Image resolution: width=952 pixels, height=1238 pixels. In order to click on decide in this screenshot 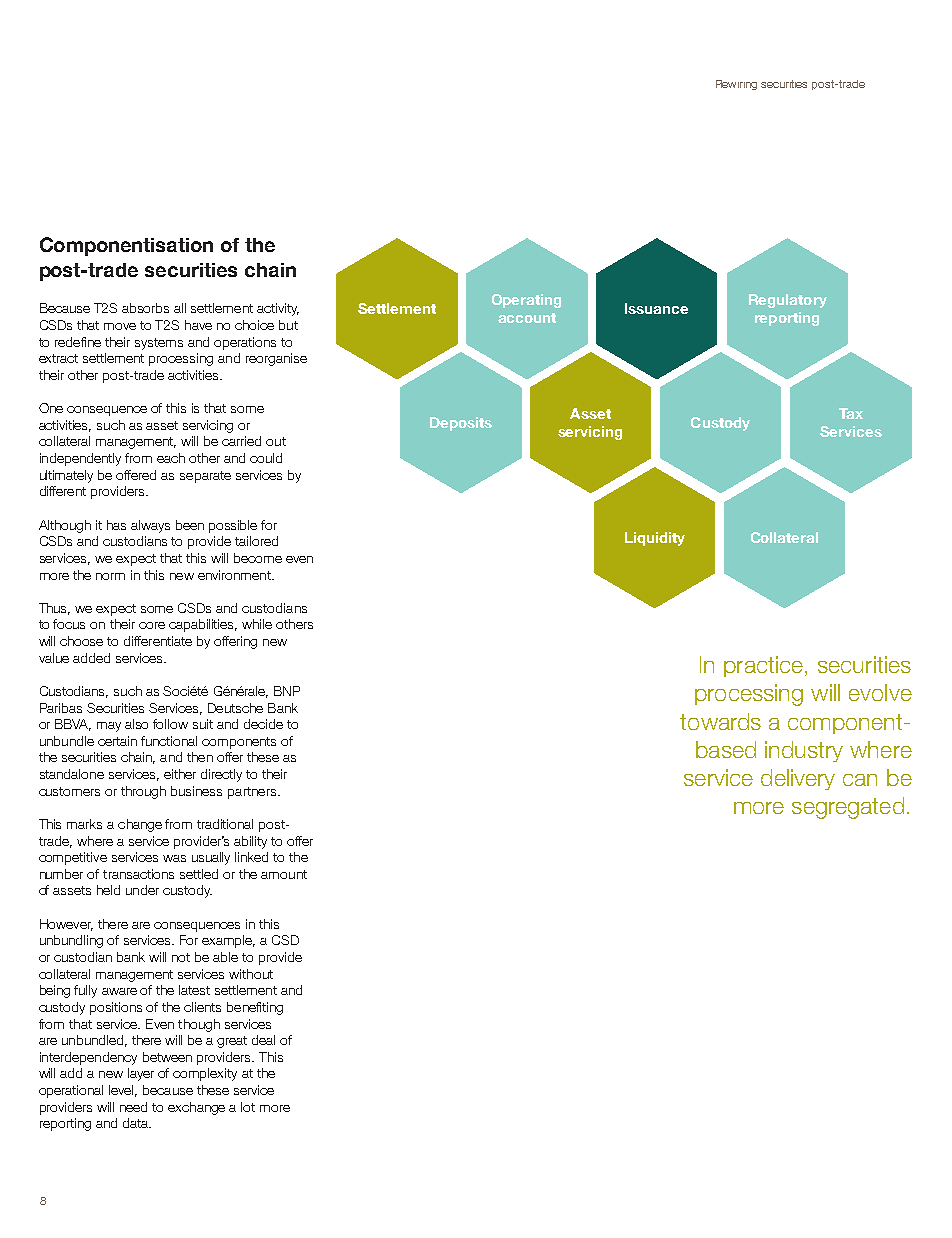, I will do `click(263, 724)`.
